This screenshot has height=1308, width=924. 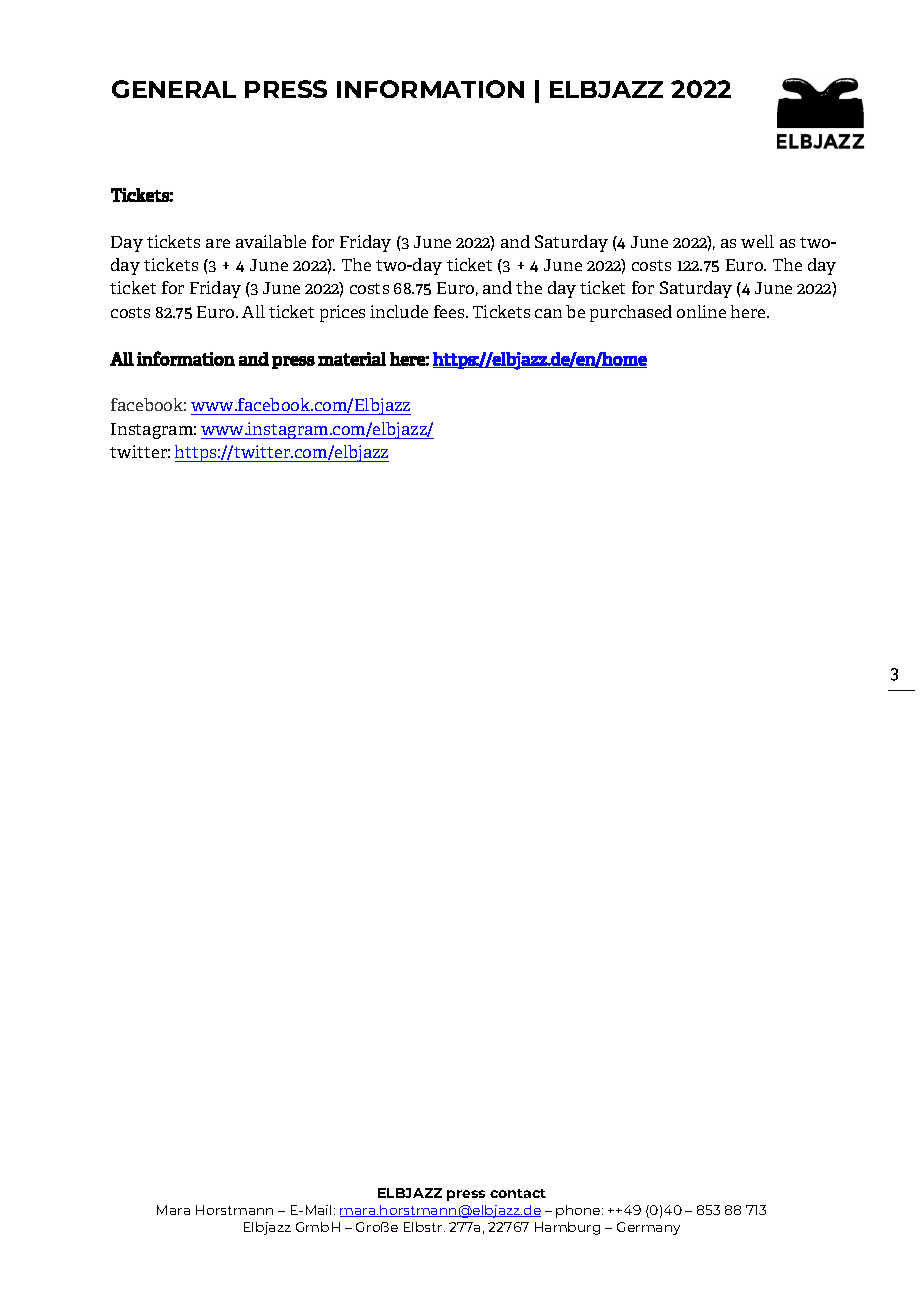 What do you see at coordinates (567, 1228) in the screenshot?
I see `Hamburg` at bounding box center [567, 1228].
